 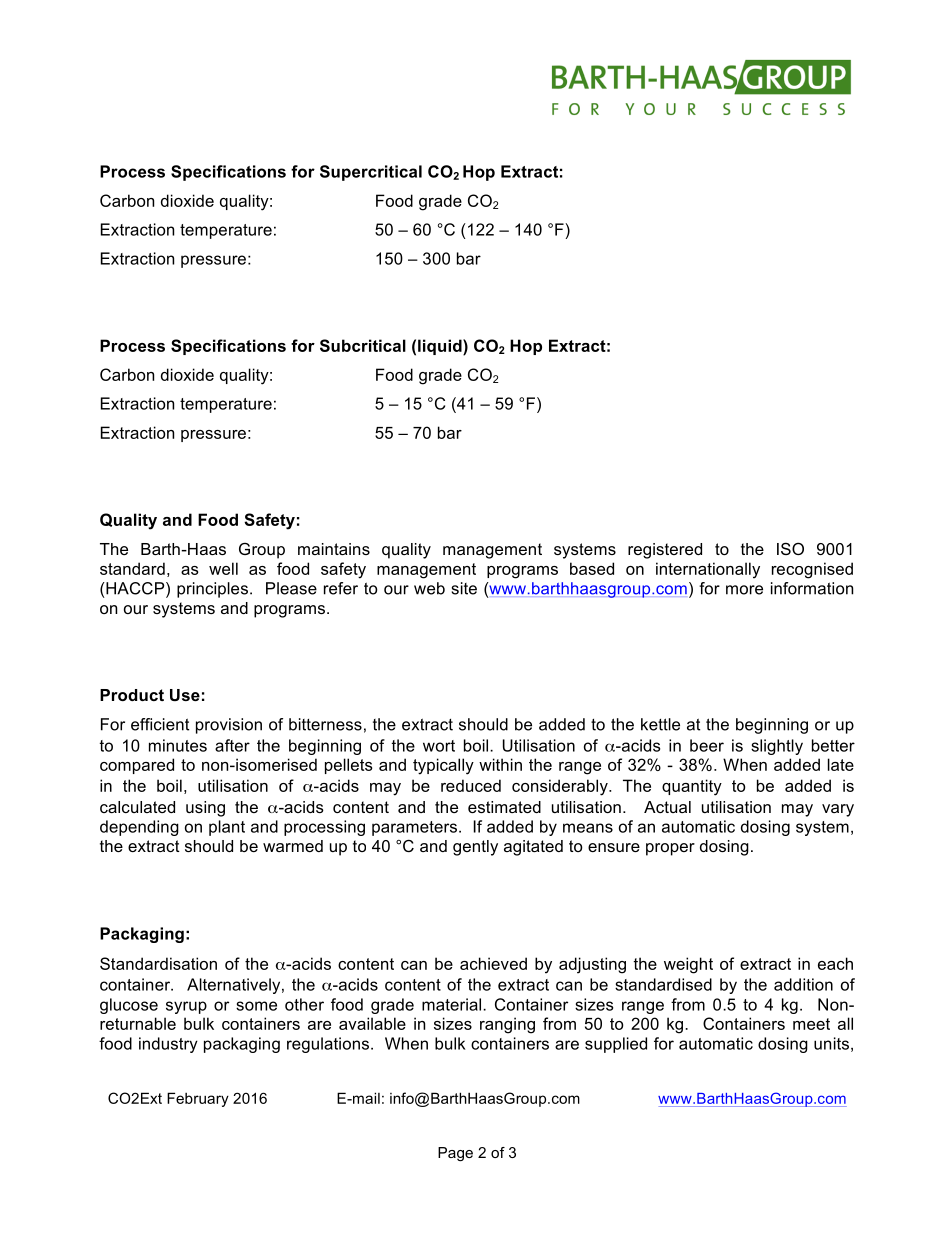 I want to click on weight, so click(x=688, y=965).
